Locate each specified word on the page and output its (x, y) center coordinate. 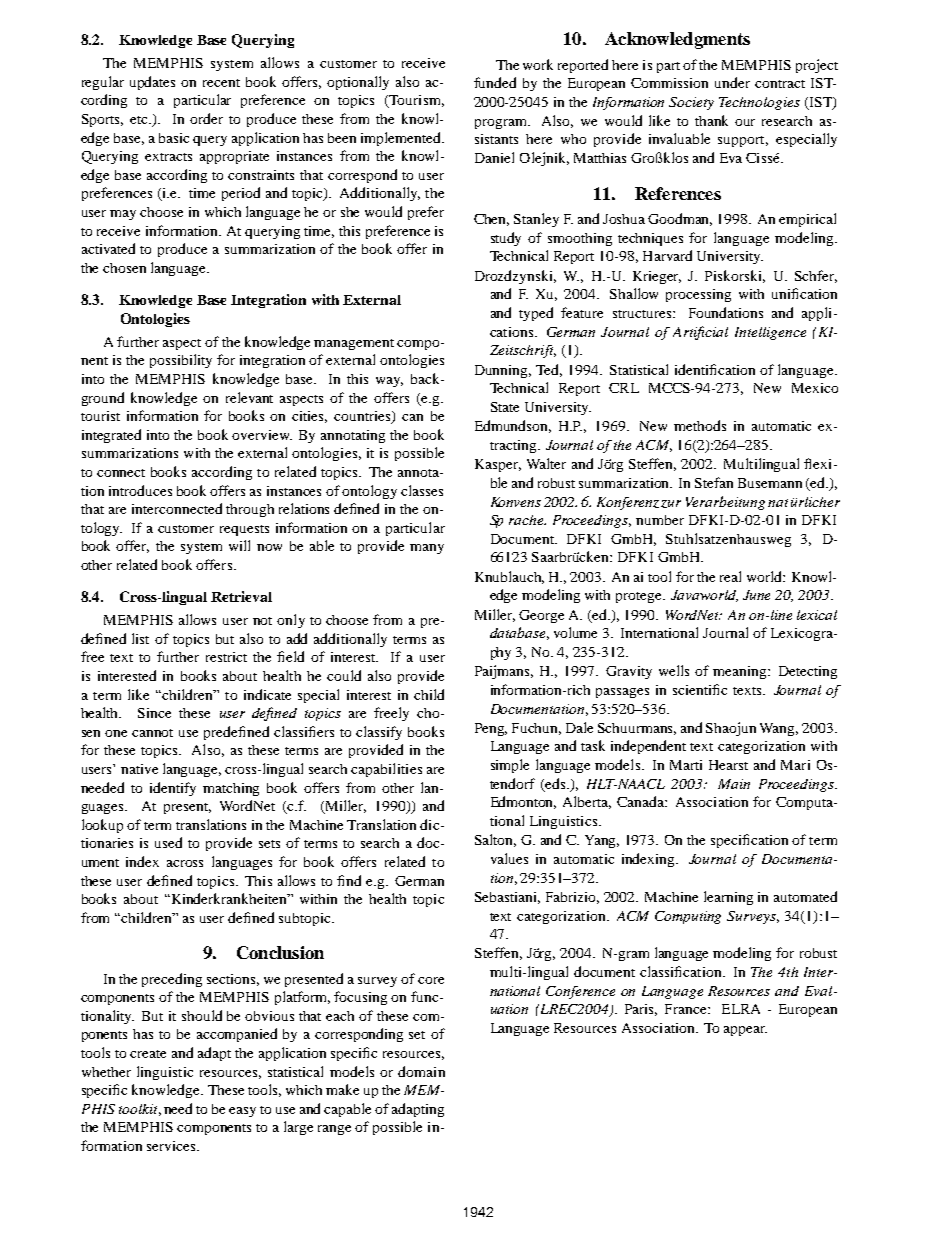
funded (495, 82)
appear (745, 1031)
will (239, 545)
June (756, 595)
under (732, 82)
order (206, 118)
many (427, 549)
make (342, 1089)
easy (242, 1112)
